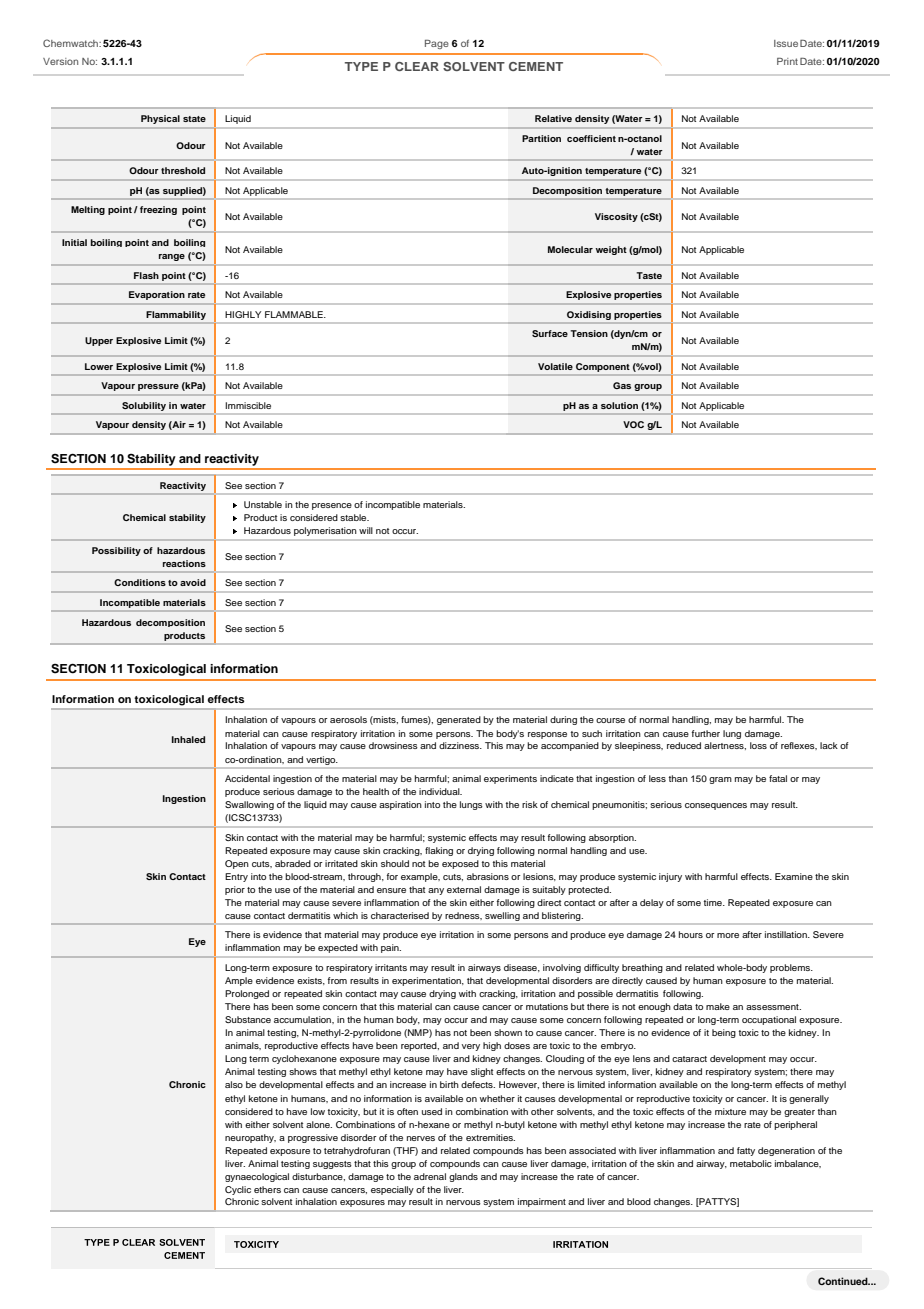  I want to click on VOC, so click(633, 424).
